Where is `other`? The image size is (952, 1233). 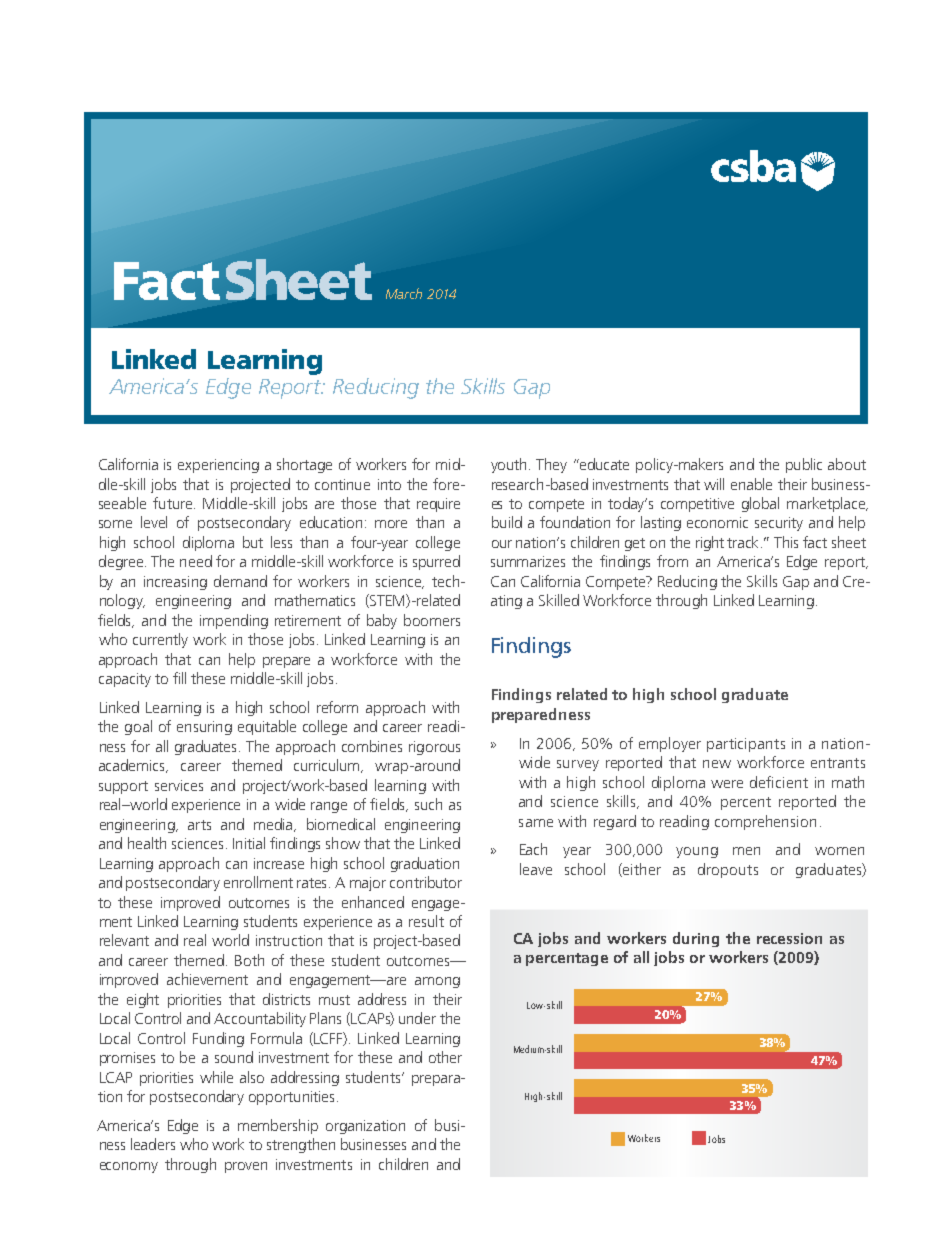 other is located at coordinates (445, 1057).
